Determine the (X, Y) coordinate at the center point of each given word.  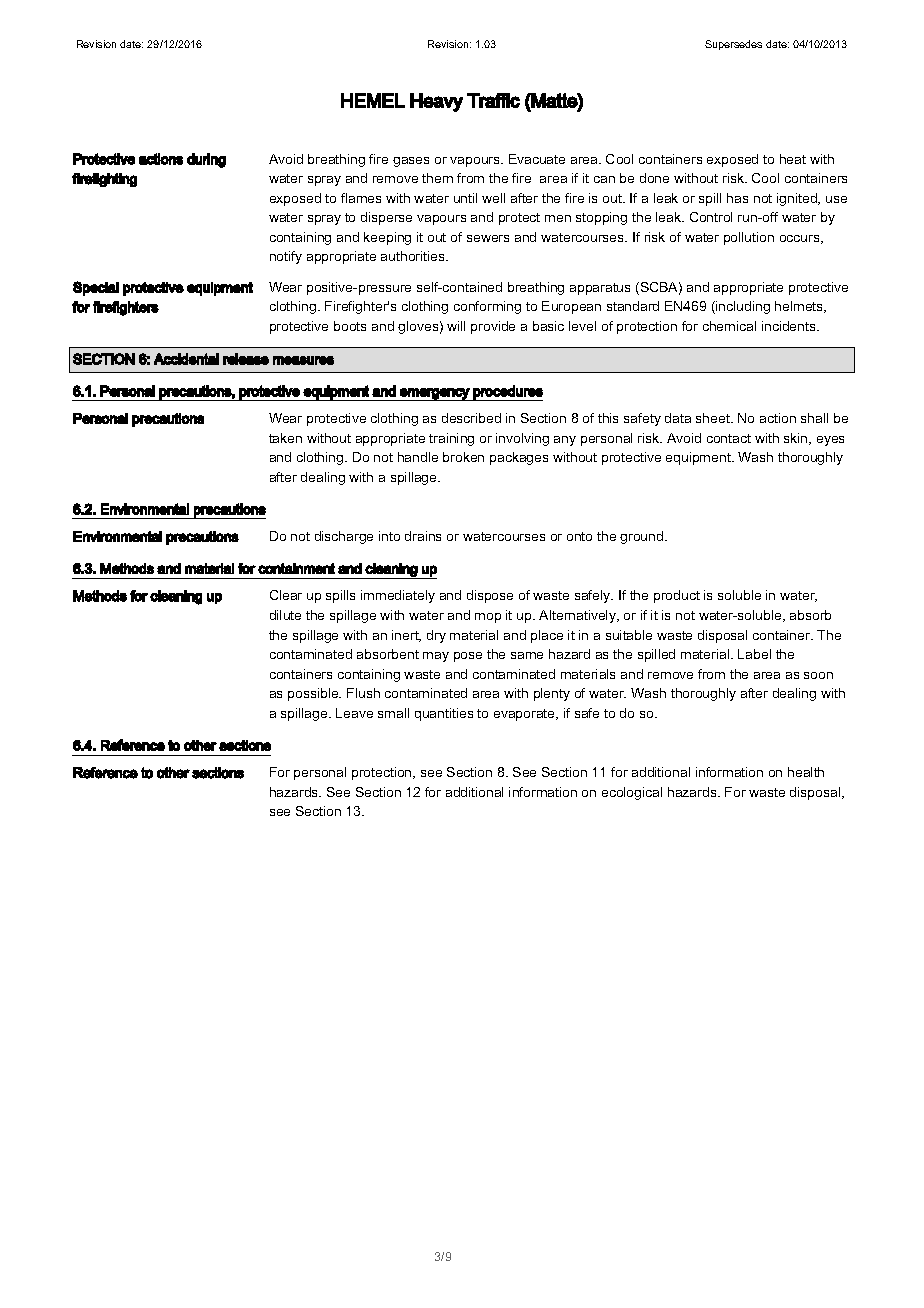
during (206, 160)
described (471, 418)
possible (314, 694)
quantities (444, 714)
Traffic (493, 100)
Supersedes (733, 45)
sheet (714, 418)
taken (285, 438)
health (806, 772)
